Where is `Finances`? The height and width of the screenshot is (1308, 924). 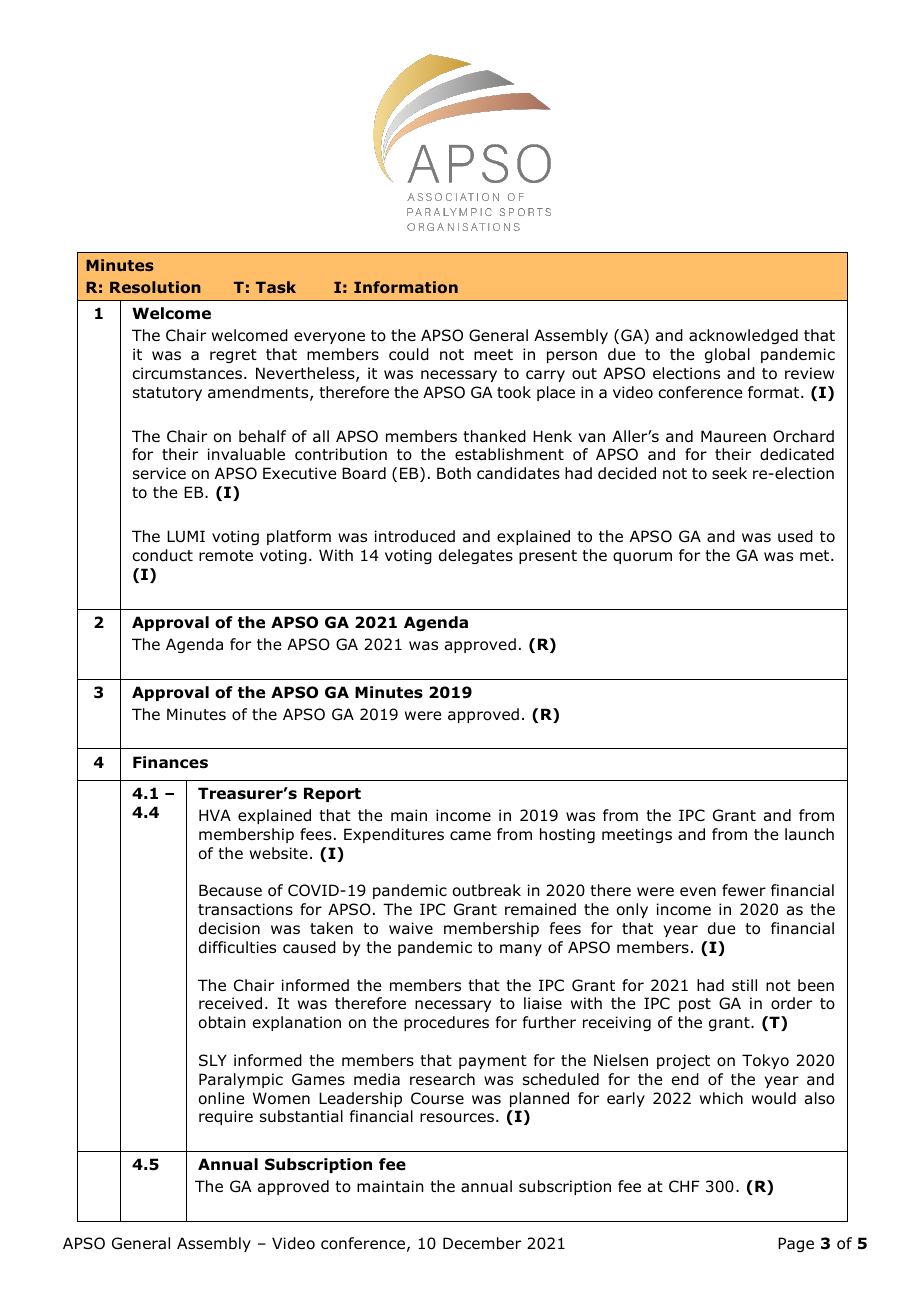 Finances is located at coordinates (170, 762).
